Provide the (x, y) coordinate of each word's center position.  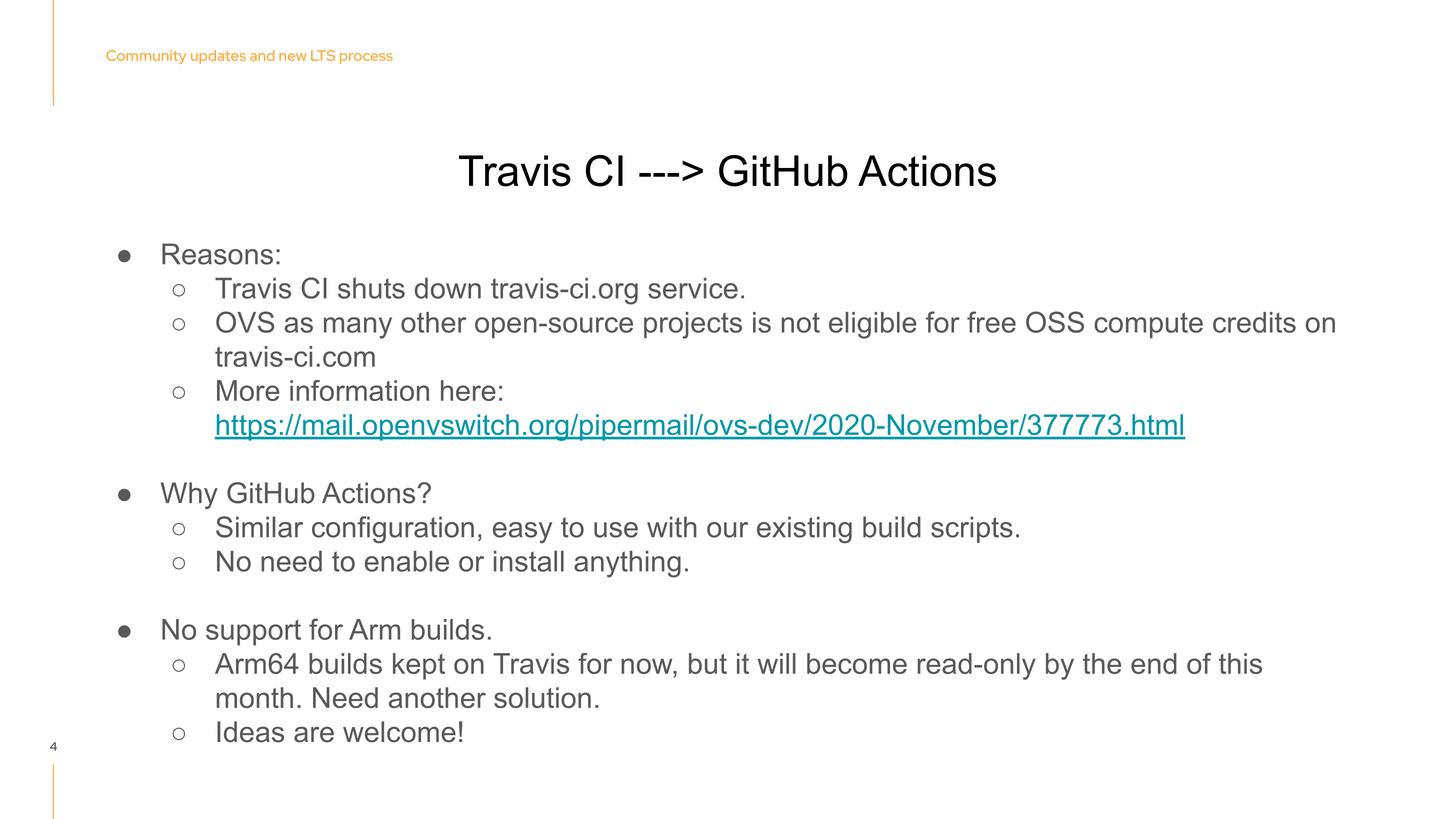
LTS (323, 55)
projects (693, 325)
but (708, 663)
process (366, 58)
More (248, 390)
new (292, 57)
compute (1148, 325)
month (255, 697)
